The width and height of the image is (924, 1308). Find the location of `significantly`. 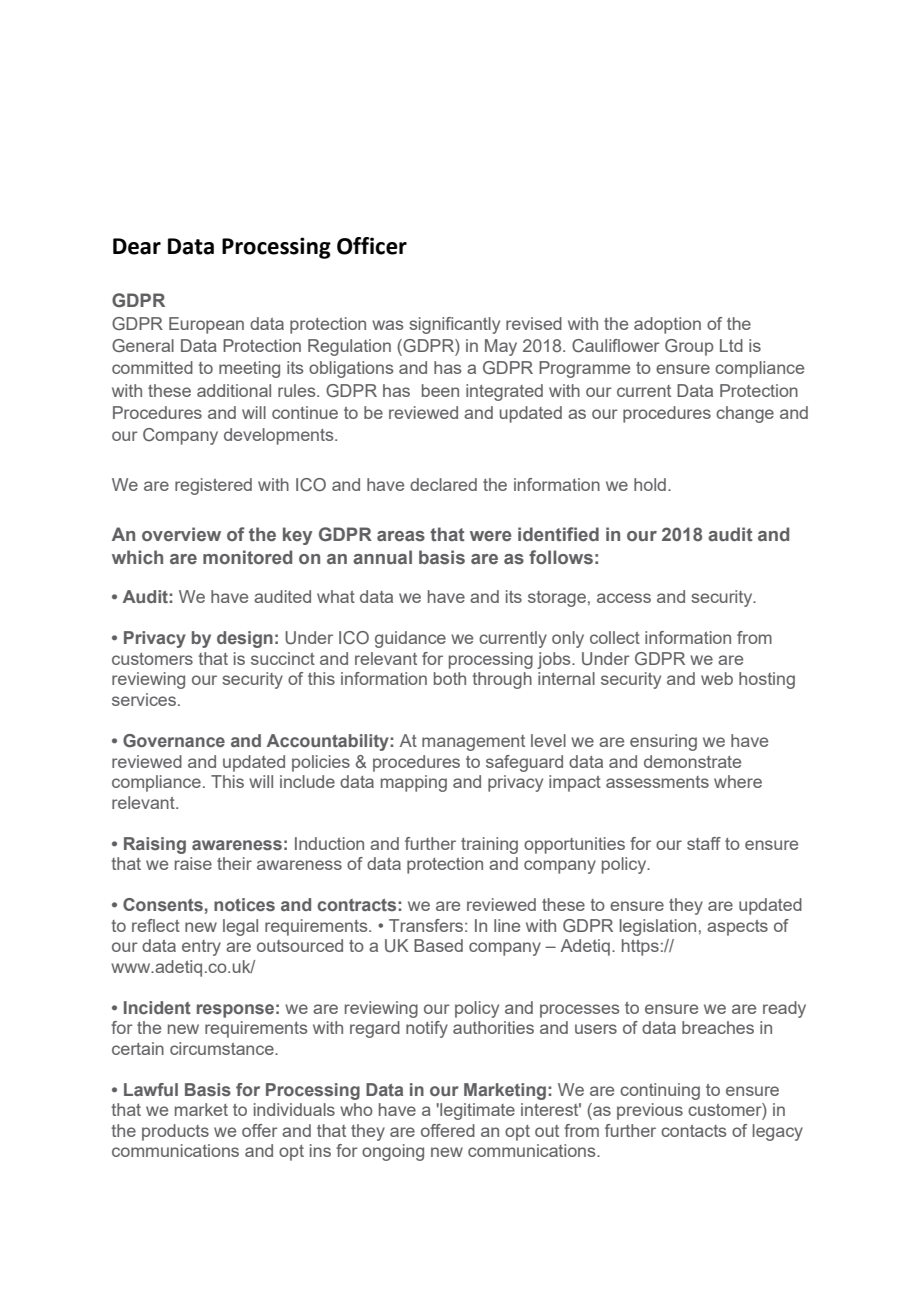

significantly is located at coordinates (454, 325).
